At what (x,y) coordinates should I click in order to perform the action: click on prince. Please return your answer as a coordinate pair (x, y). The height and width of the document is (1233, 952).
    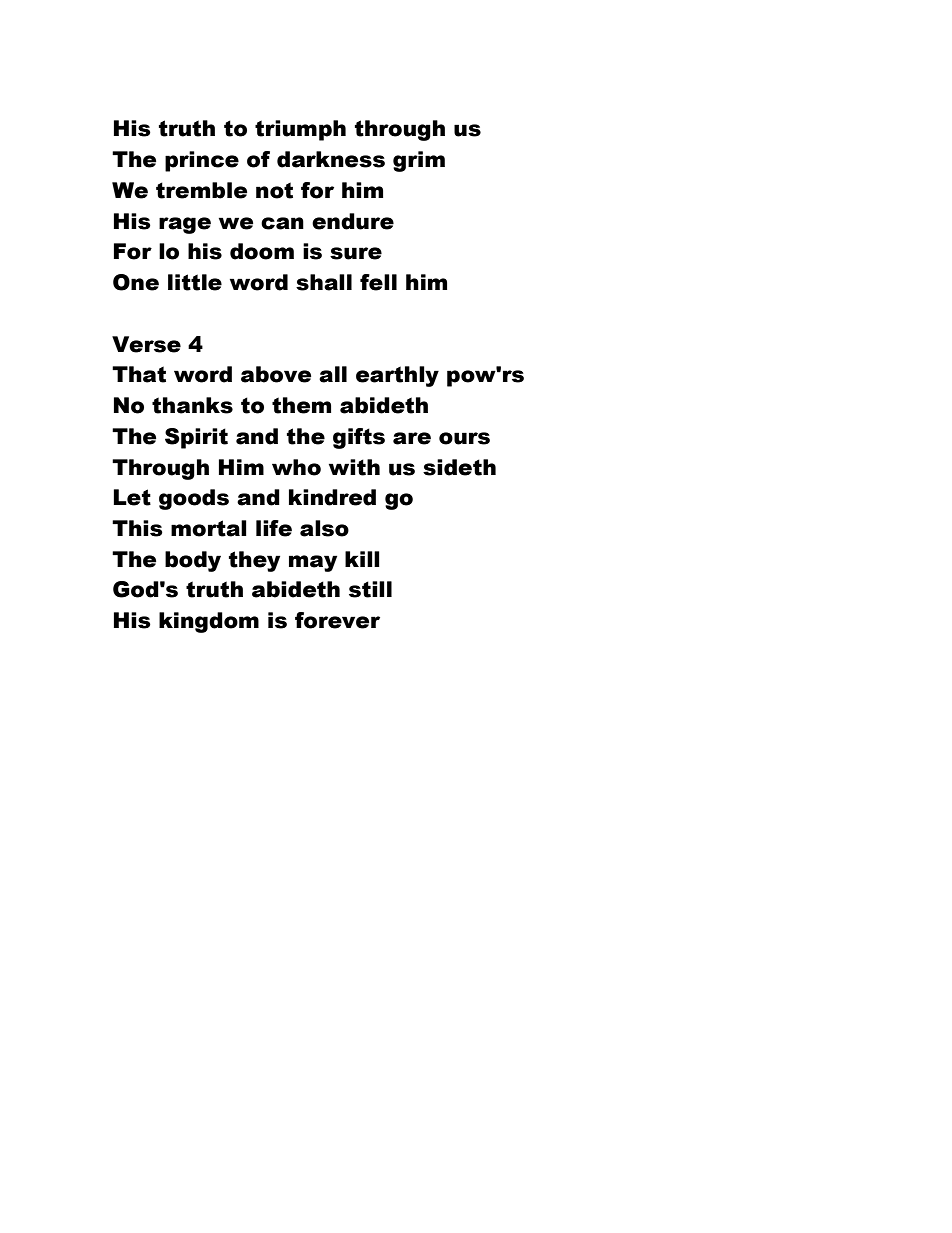
    Looking at the image, I should click on (202, 161).
